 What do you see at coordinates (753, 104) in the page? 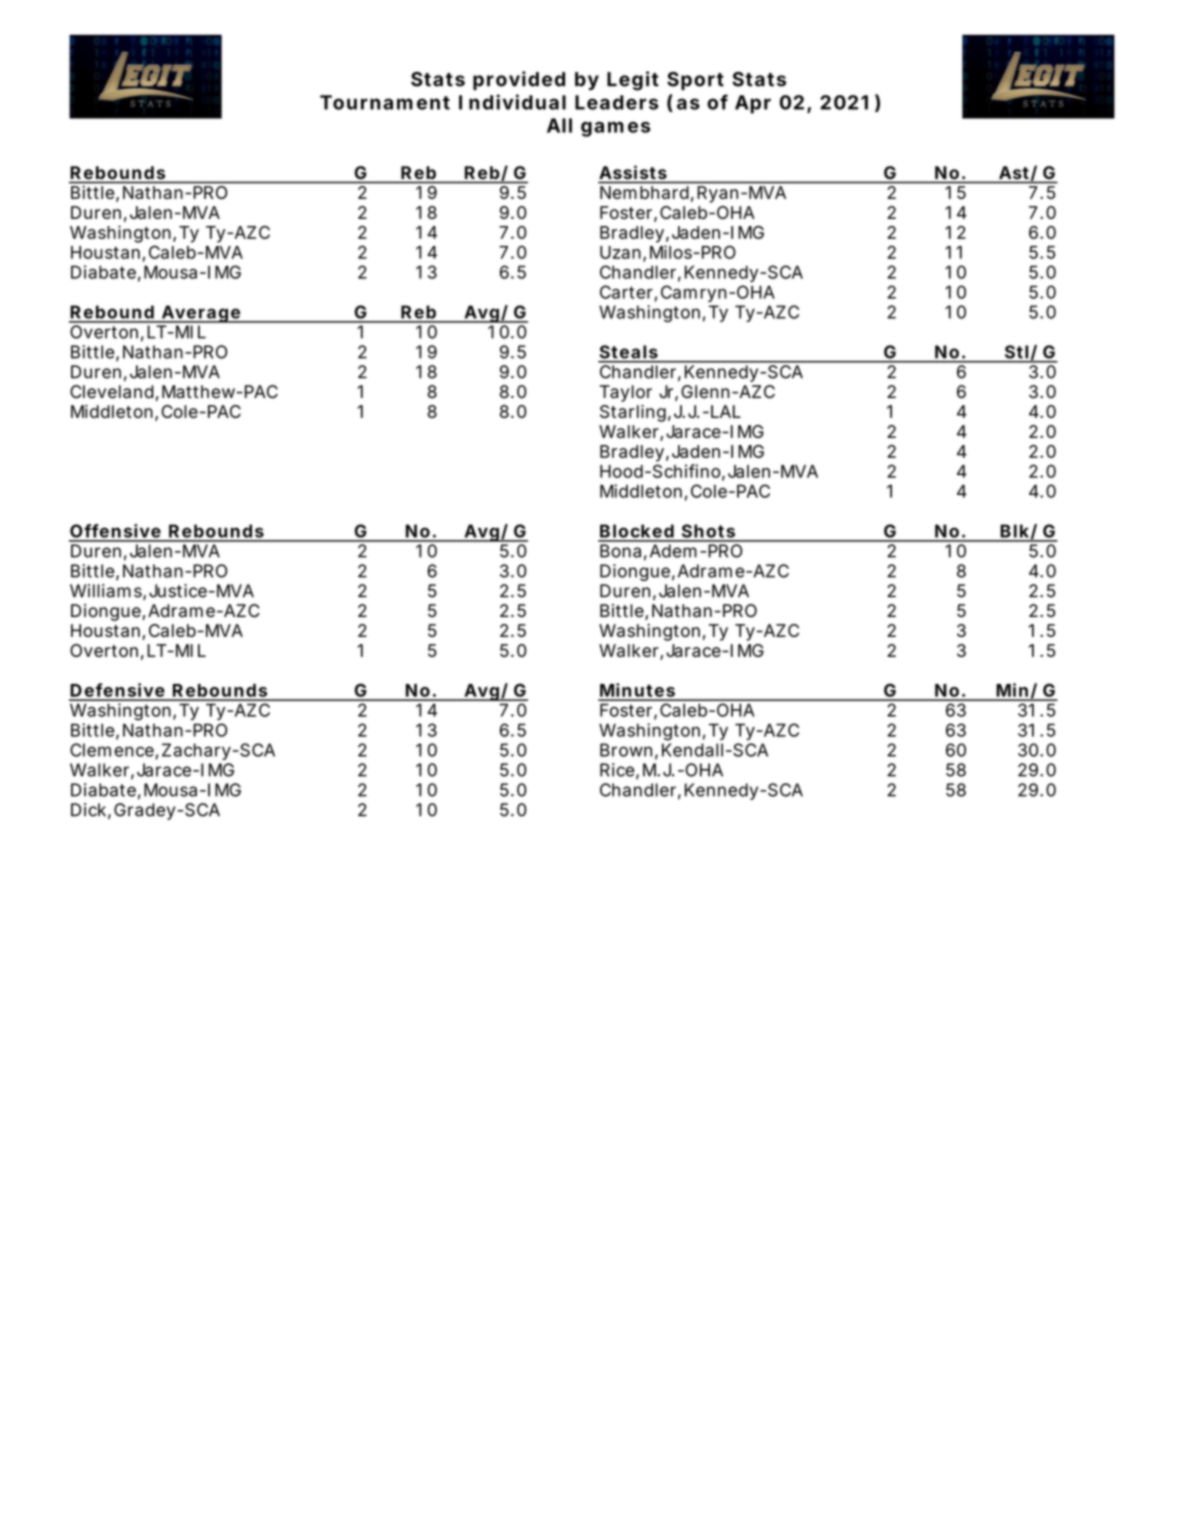
I see `Apr` at bounding box center [753, 104].
